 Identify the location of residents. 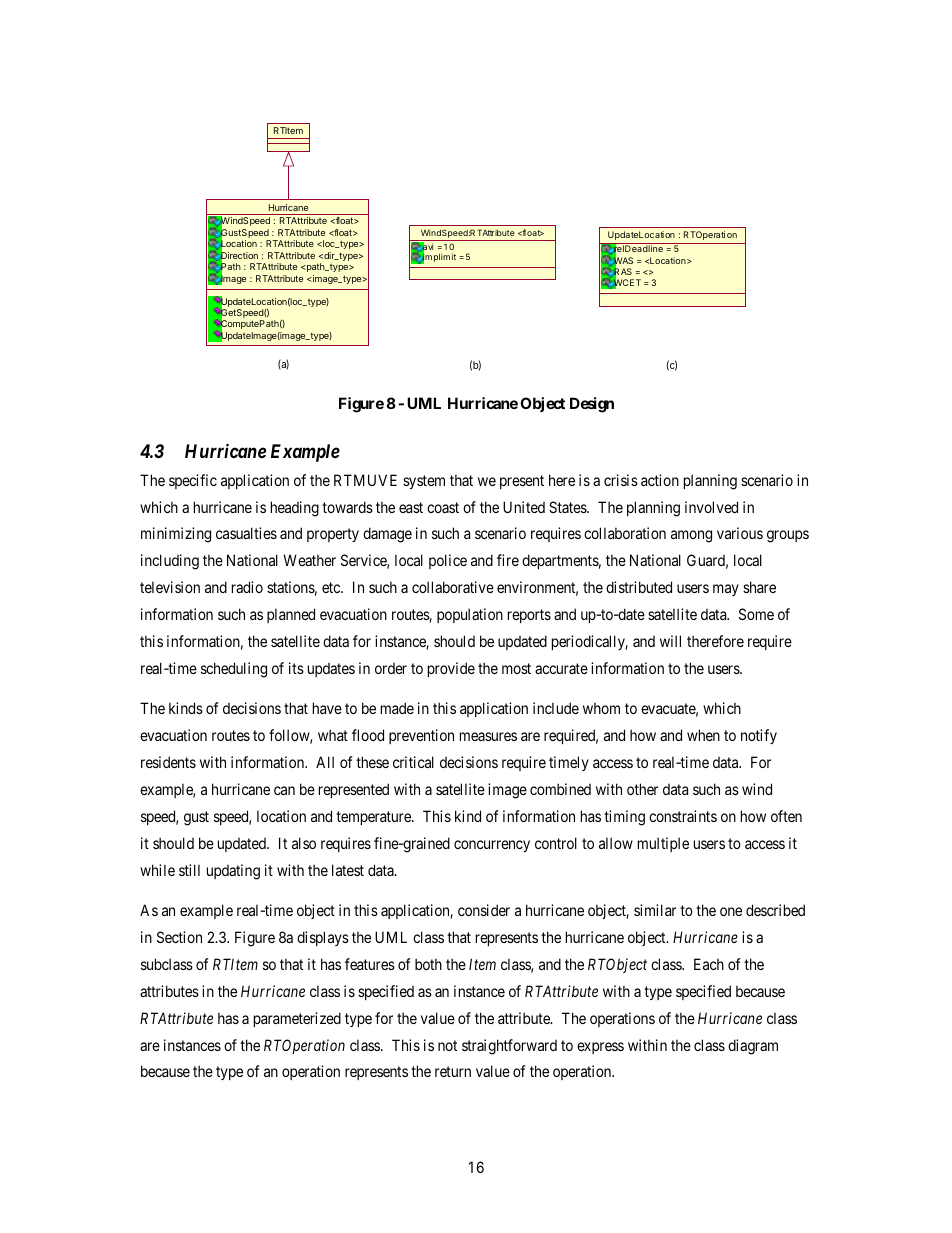
(168, 762).
